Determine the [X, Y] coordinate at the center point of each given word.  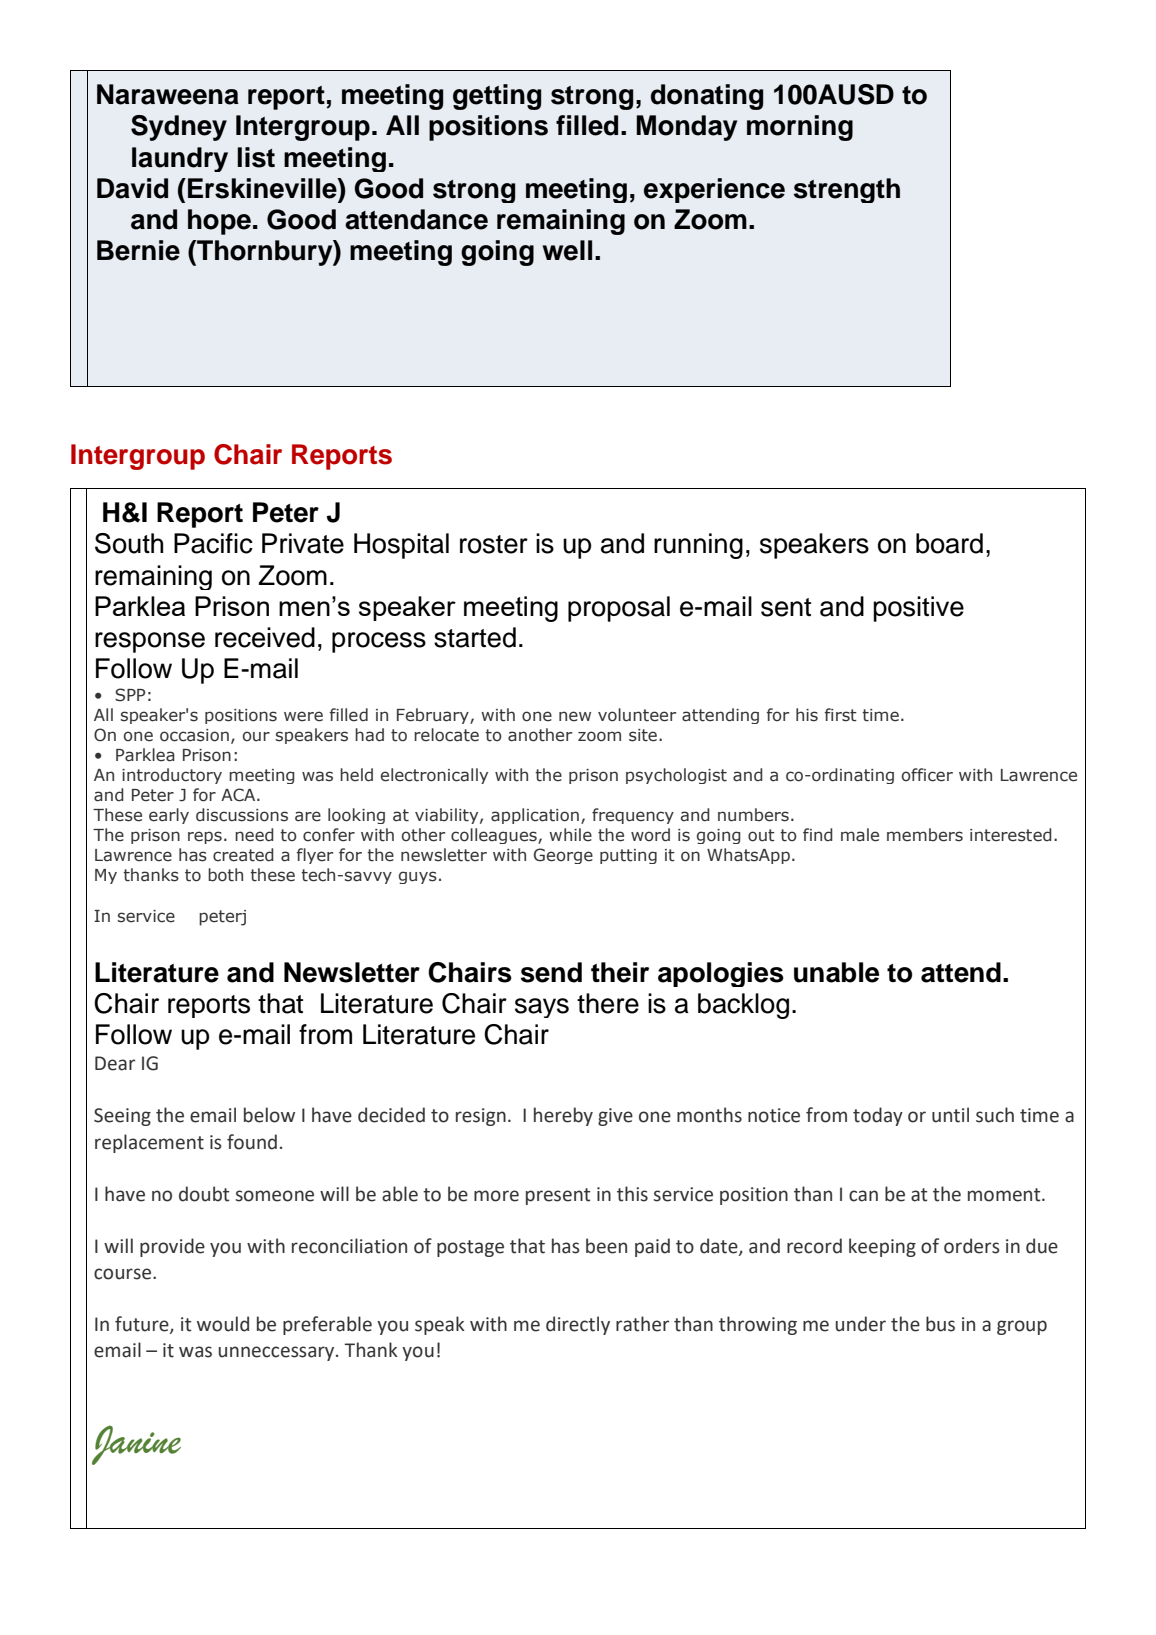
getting [497, 97]
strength [847, 190]
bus [940, 1324]
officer [927, 775]
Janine [136, 1445]
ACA [239, 795]
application [535, 816]
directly [578, 1325]
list [256, 157]
